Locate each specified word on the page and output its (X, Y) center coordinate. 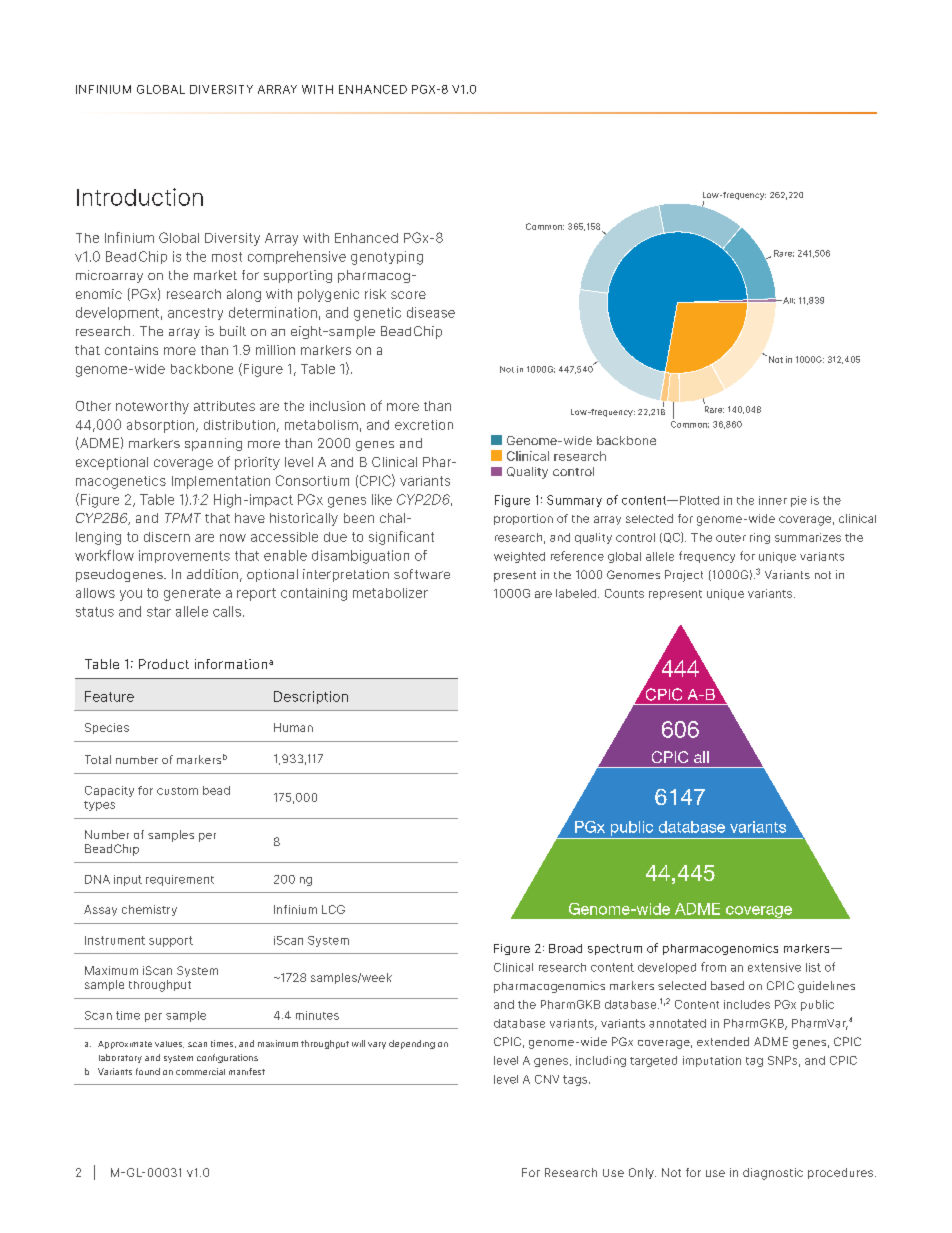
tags (576, 1080)
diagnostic (773, 1174)
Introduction (140, 197)
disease (431, 312)
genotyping (387, 258)
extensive (774, 967)
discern (167, 537)
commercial (200, 1071)
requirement (180, 880)
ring (760, 538)
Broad (565, 948)
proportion (523, 519)
